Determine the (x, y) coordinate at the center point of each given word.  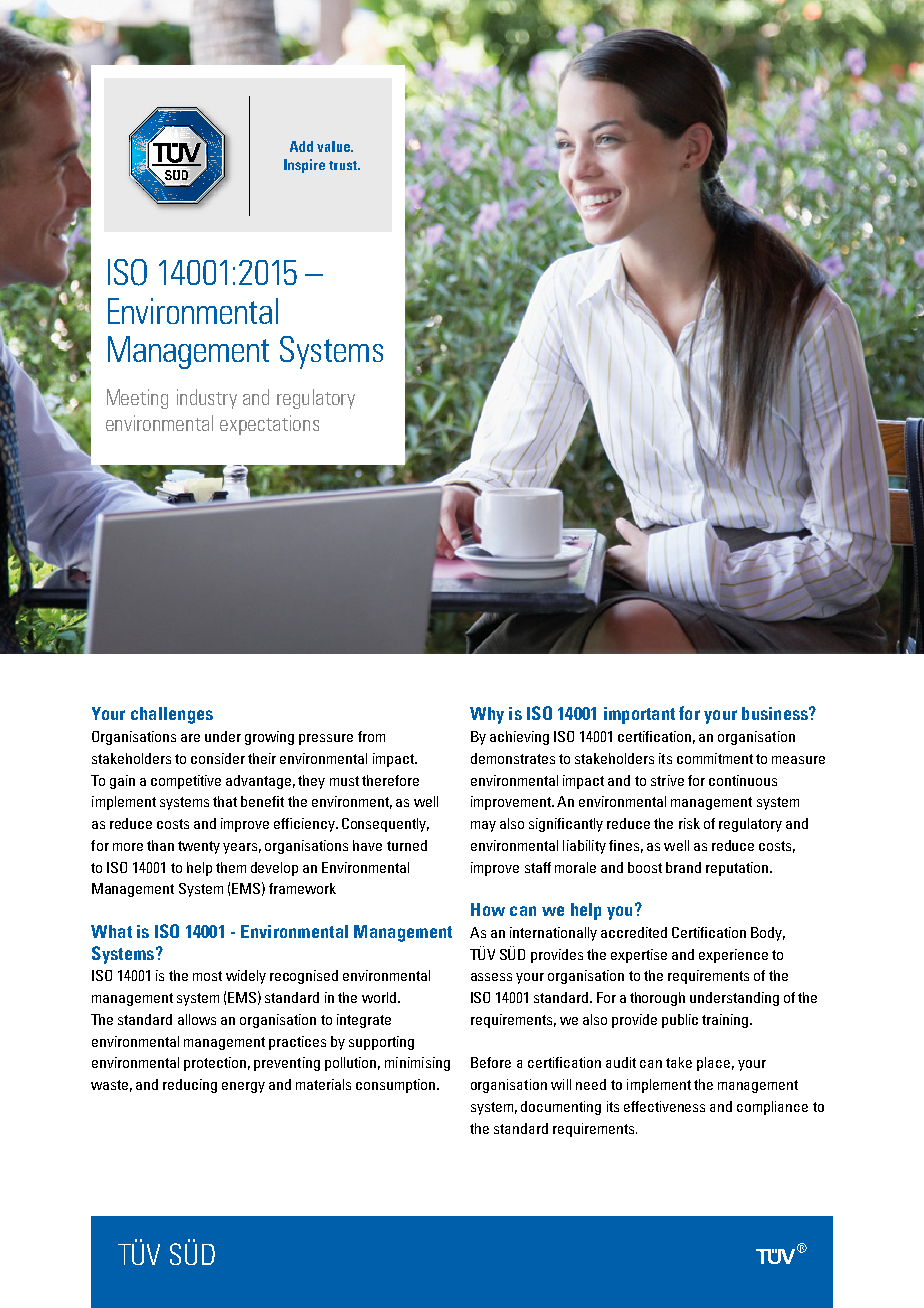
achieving (519, 738)
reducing (190, 1086)
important (639, 715)
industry (207, 399)
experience (733, 956)
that (225, 801)
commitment (715, 758)
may (483, 826)
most (207, 976)
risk (689, 823)
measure (798, 760)
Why (487, 715)
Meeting (137, 399)
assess (491, 977)
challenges (172, 715)
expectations (269, 425)
